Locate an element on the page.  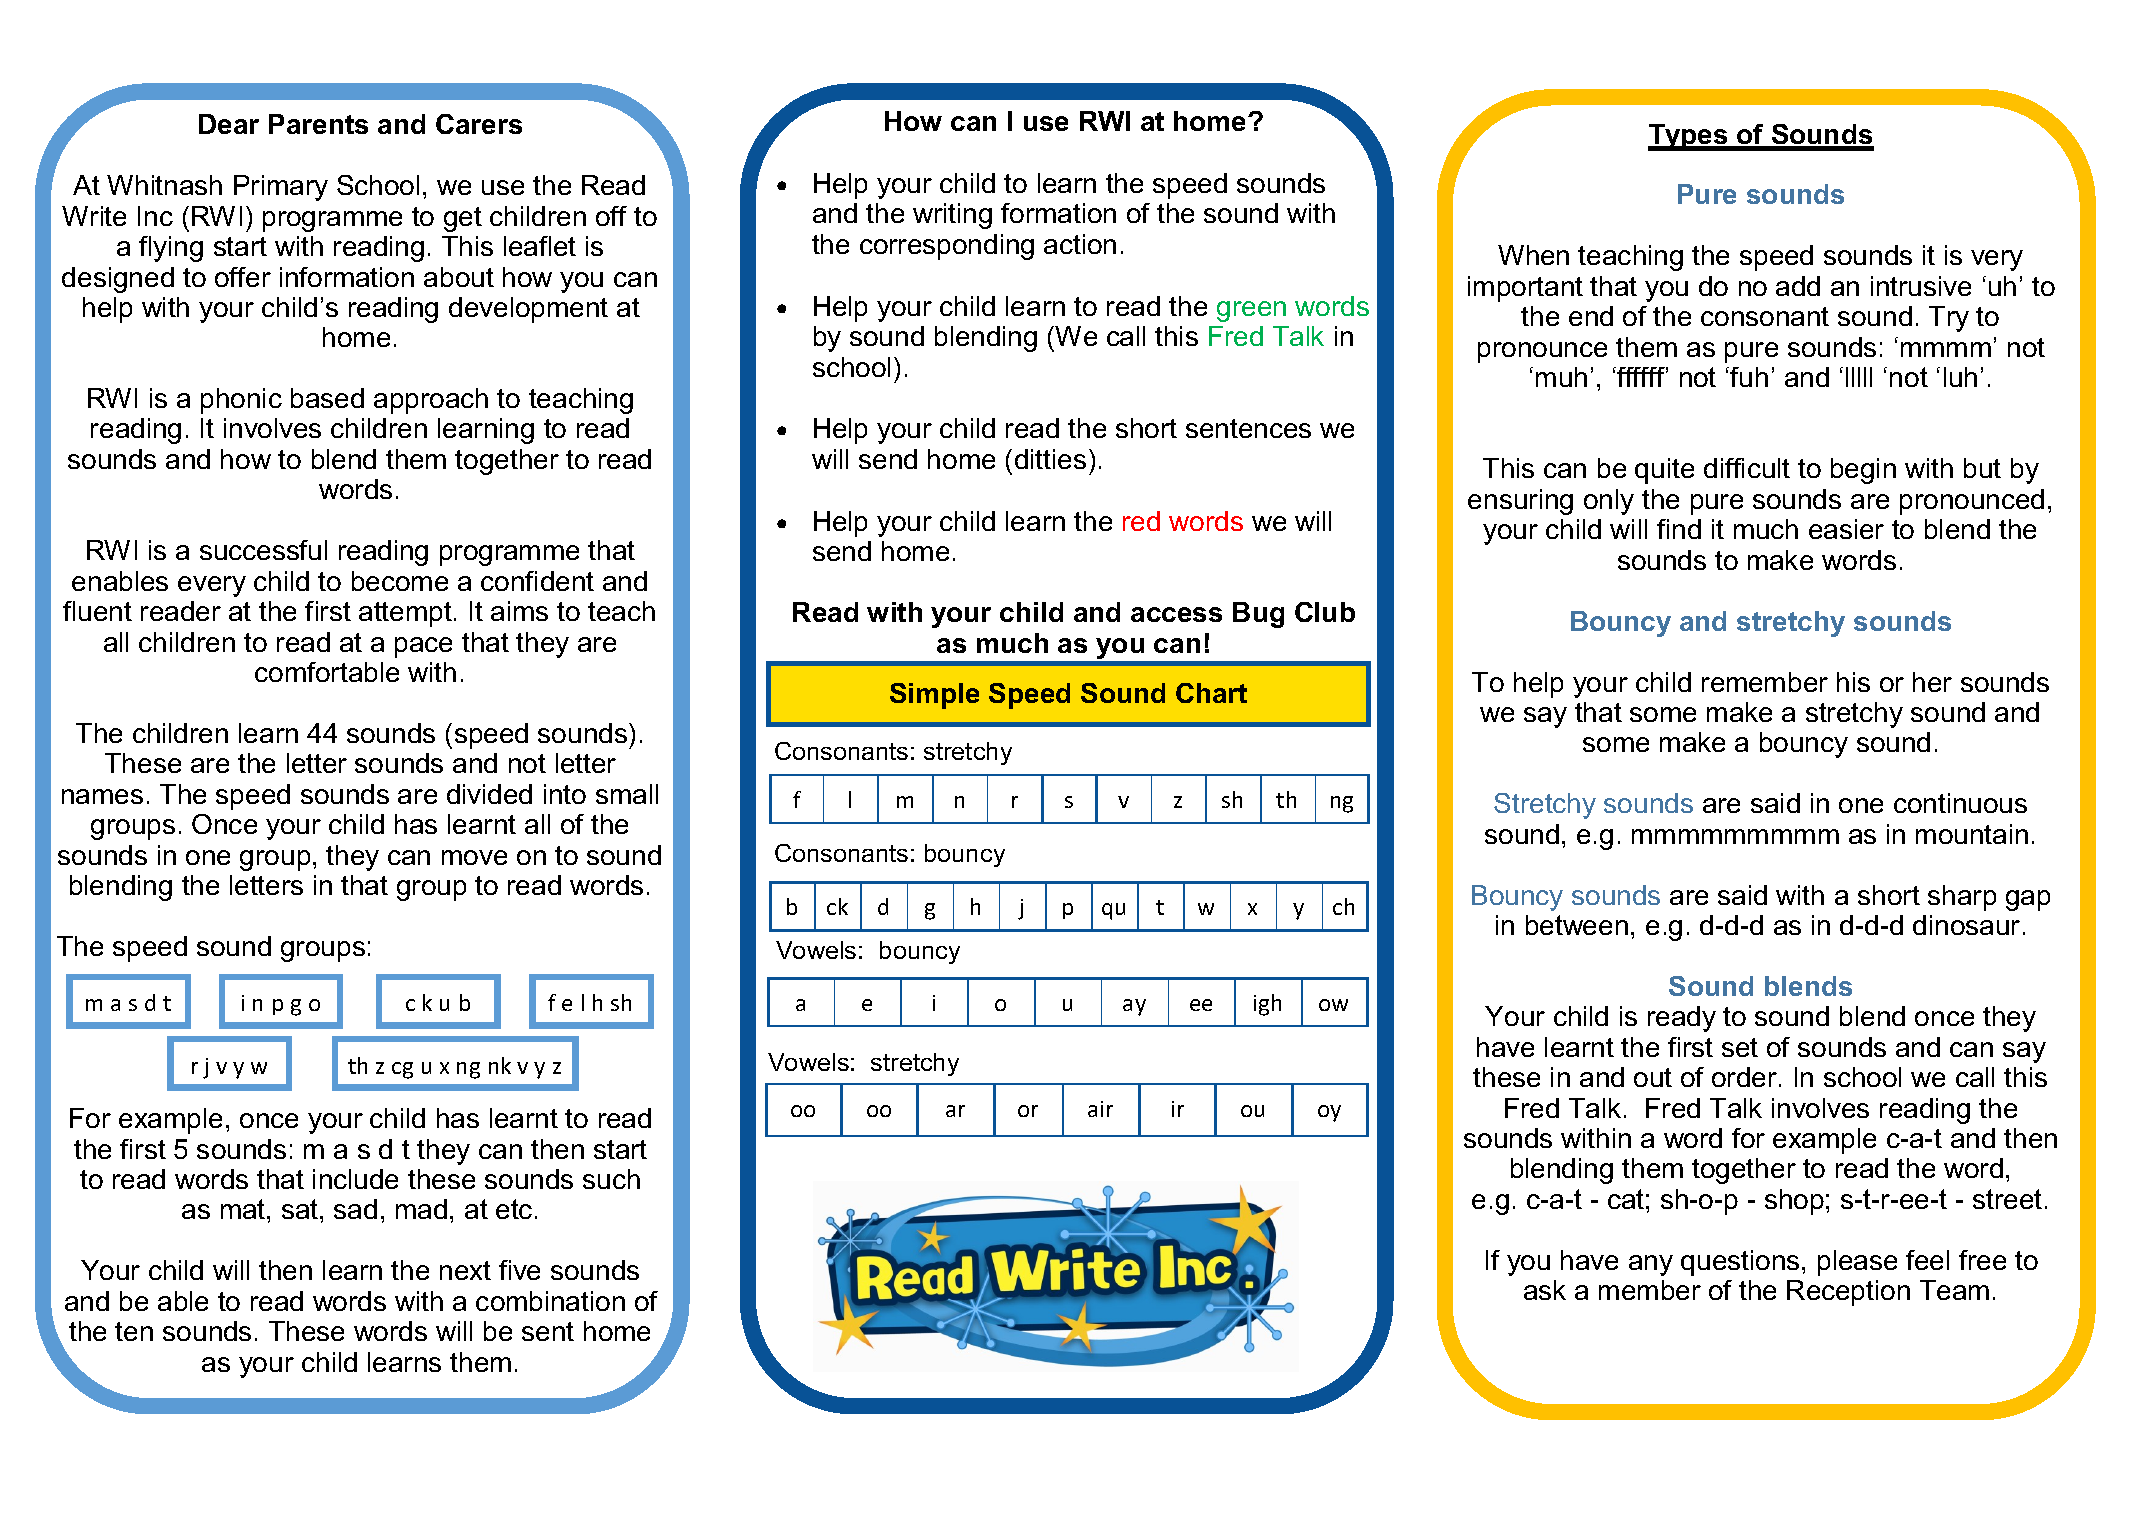
When is located at coordinates (1533, 255).
